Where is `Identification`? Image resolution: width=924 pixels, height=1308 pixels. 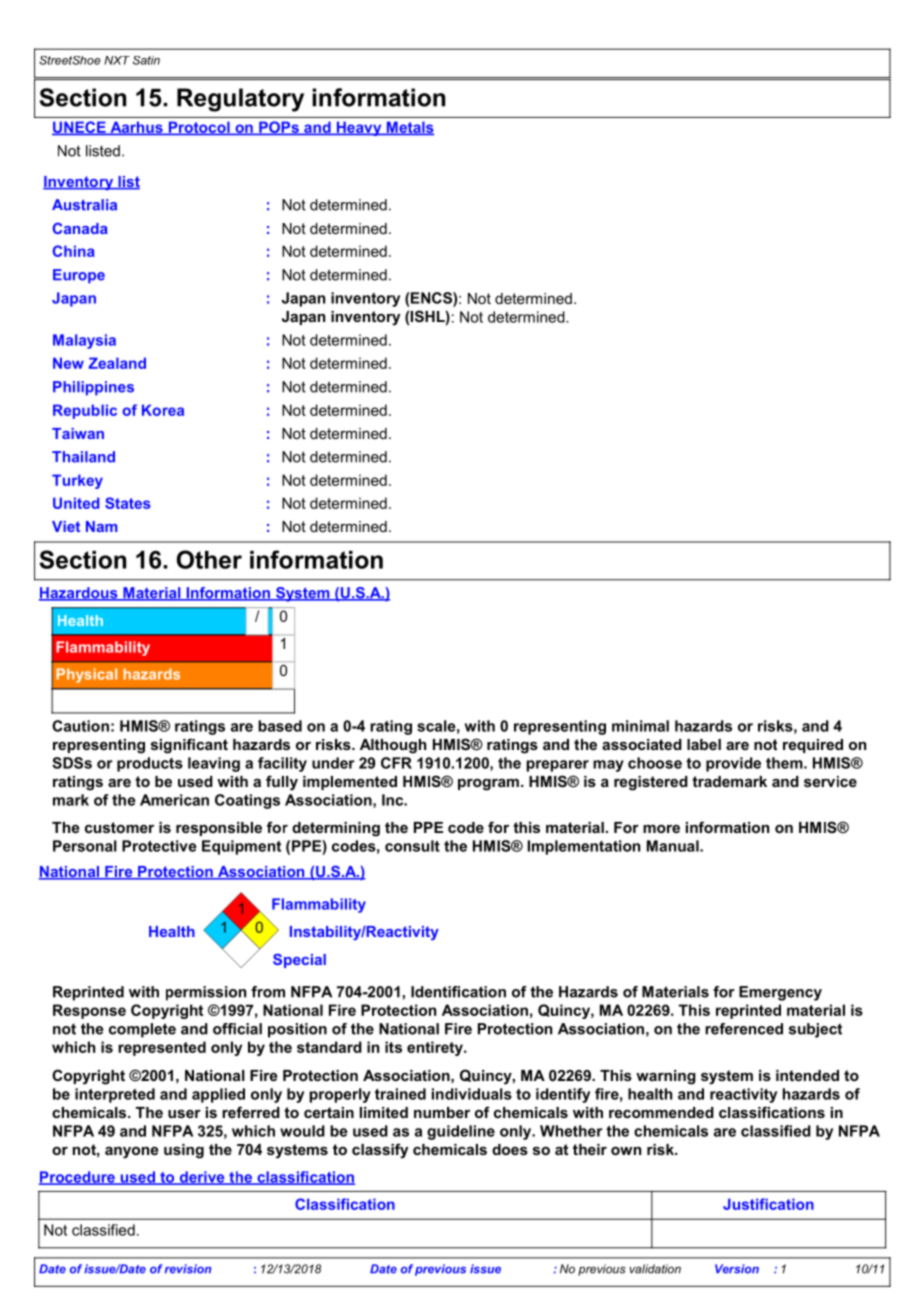 Identification is located at coordinates (458, 992).
